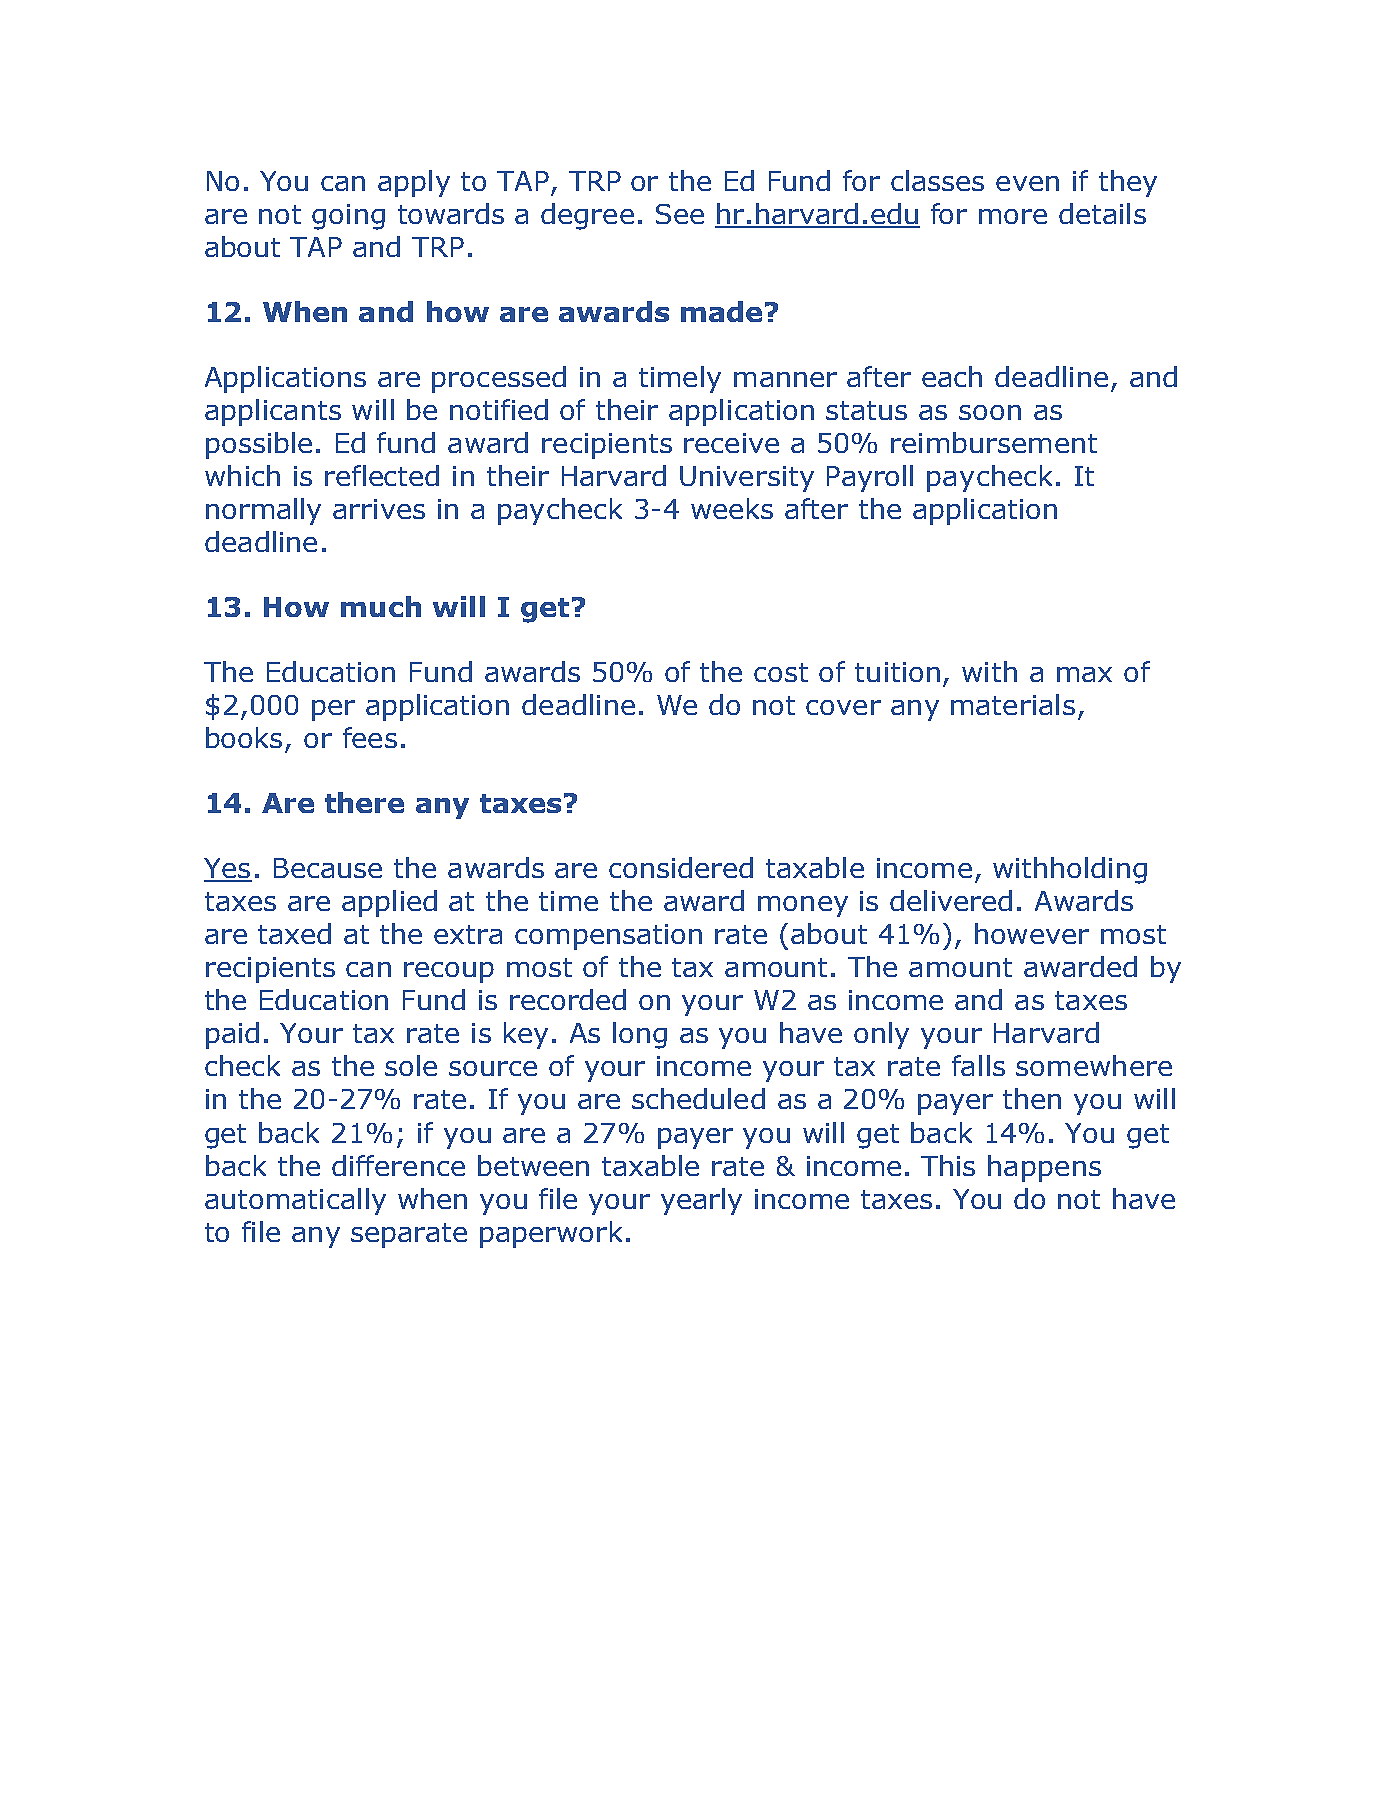 The image size is (1388, 1797). I want to click on more, so click(1013, 216).
